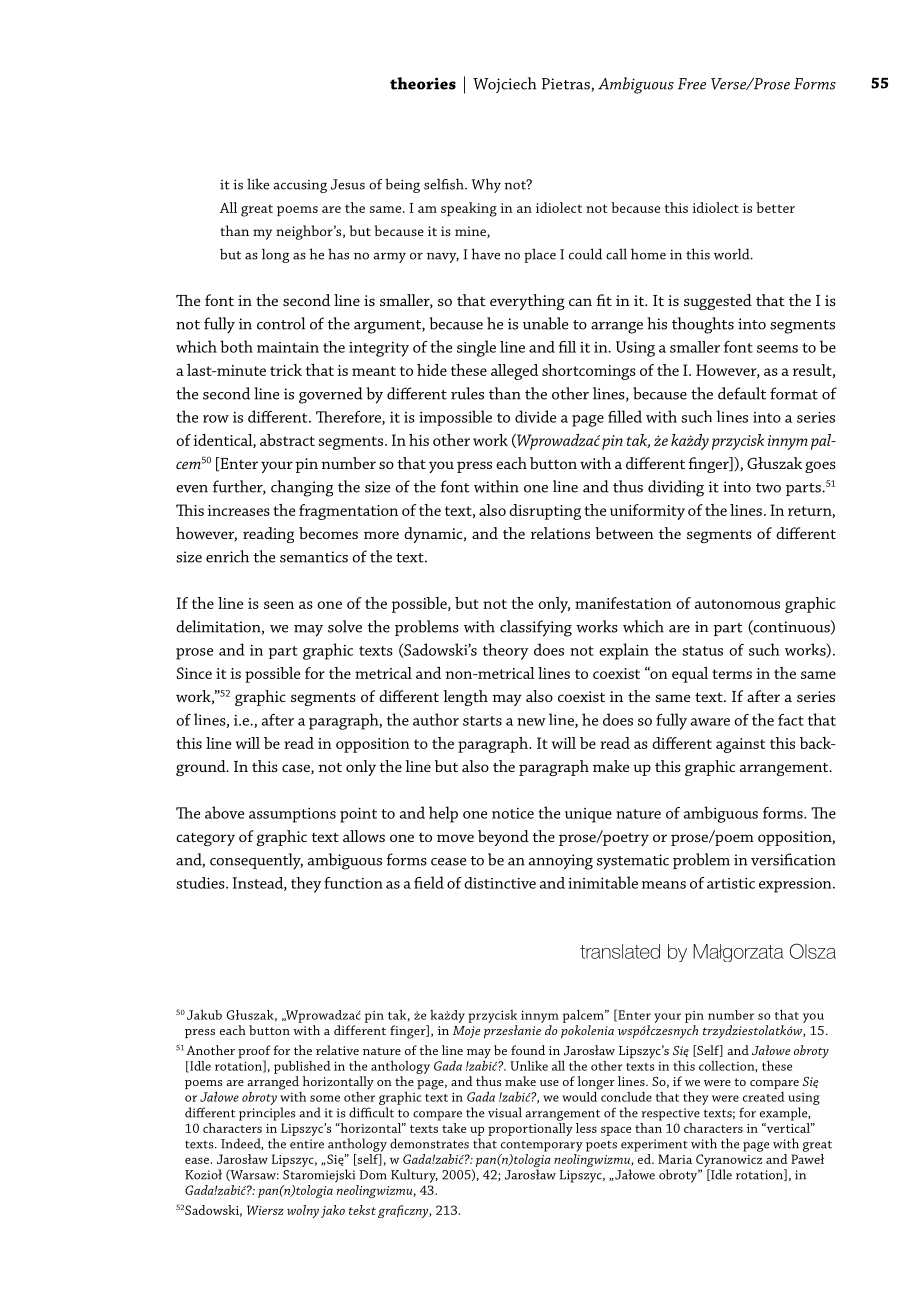 This document has width=924, height=1308. What do you see at coordinates (348, 184) in the document?
I see `Jesus` at bounding box center [348, 184].
